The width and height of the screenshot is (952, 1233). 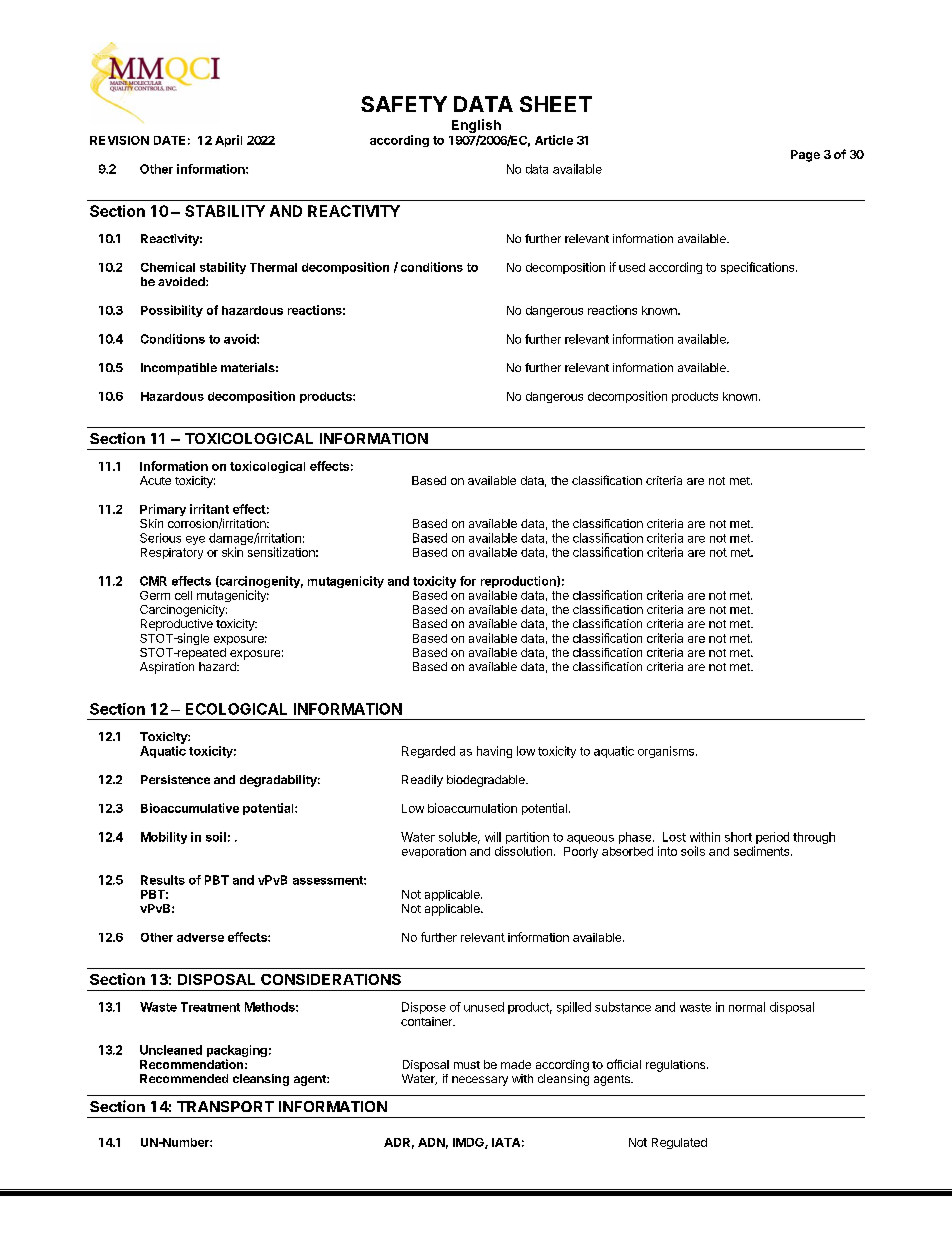 What do you see at coordinates (487, 781) in the screenshot?
I see `biodegradable` at bounding box center [487, 781].
